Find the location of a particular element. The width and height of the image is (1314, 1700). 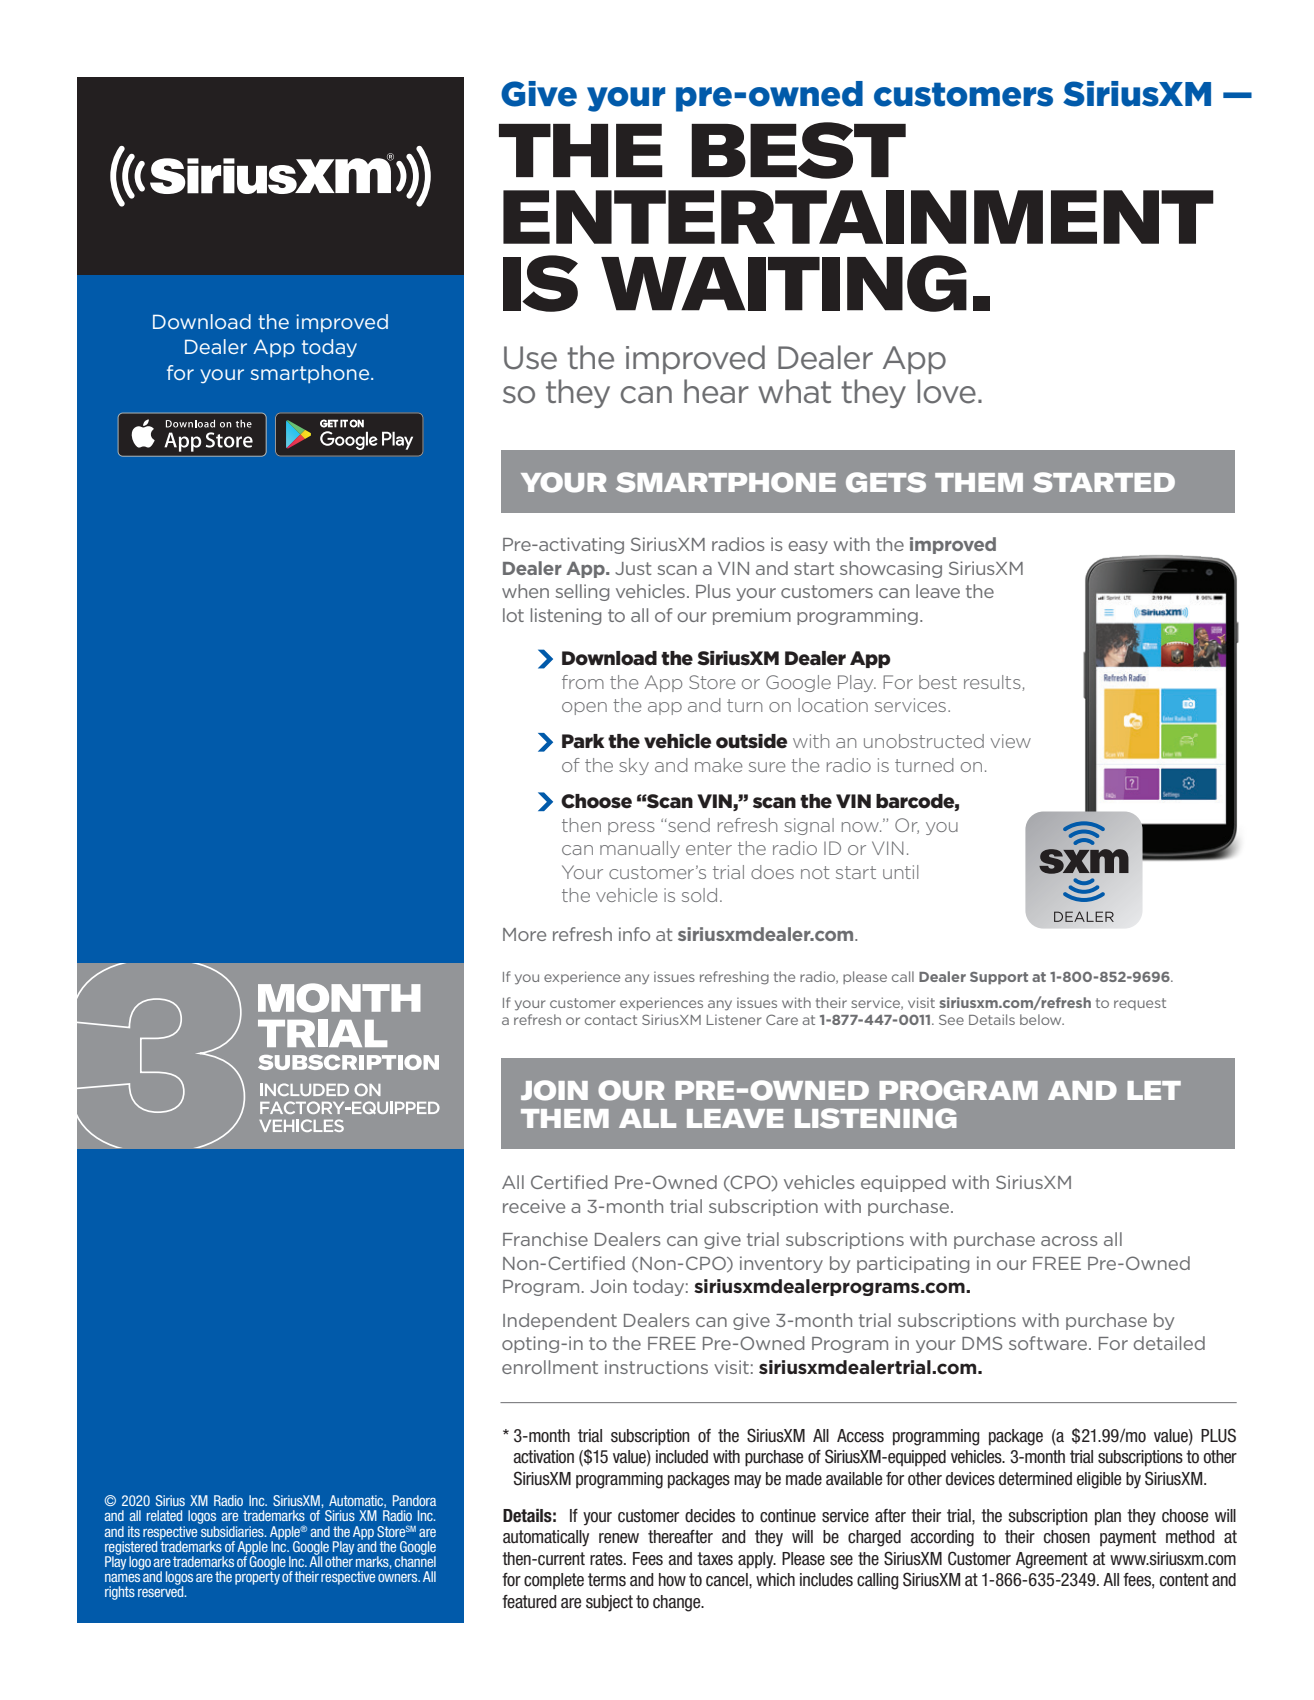

property is located at coordinates (257, 1577).
